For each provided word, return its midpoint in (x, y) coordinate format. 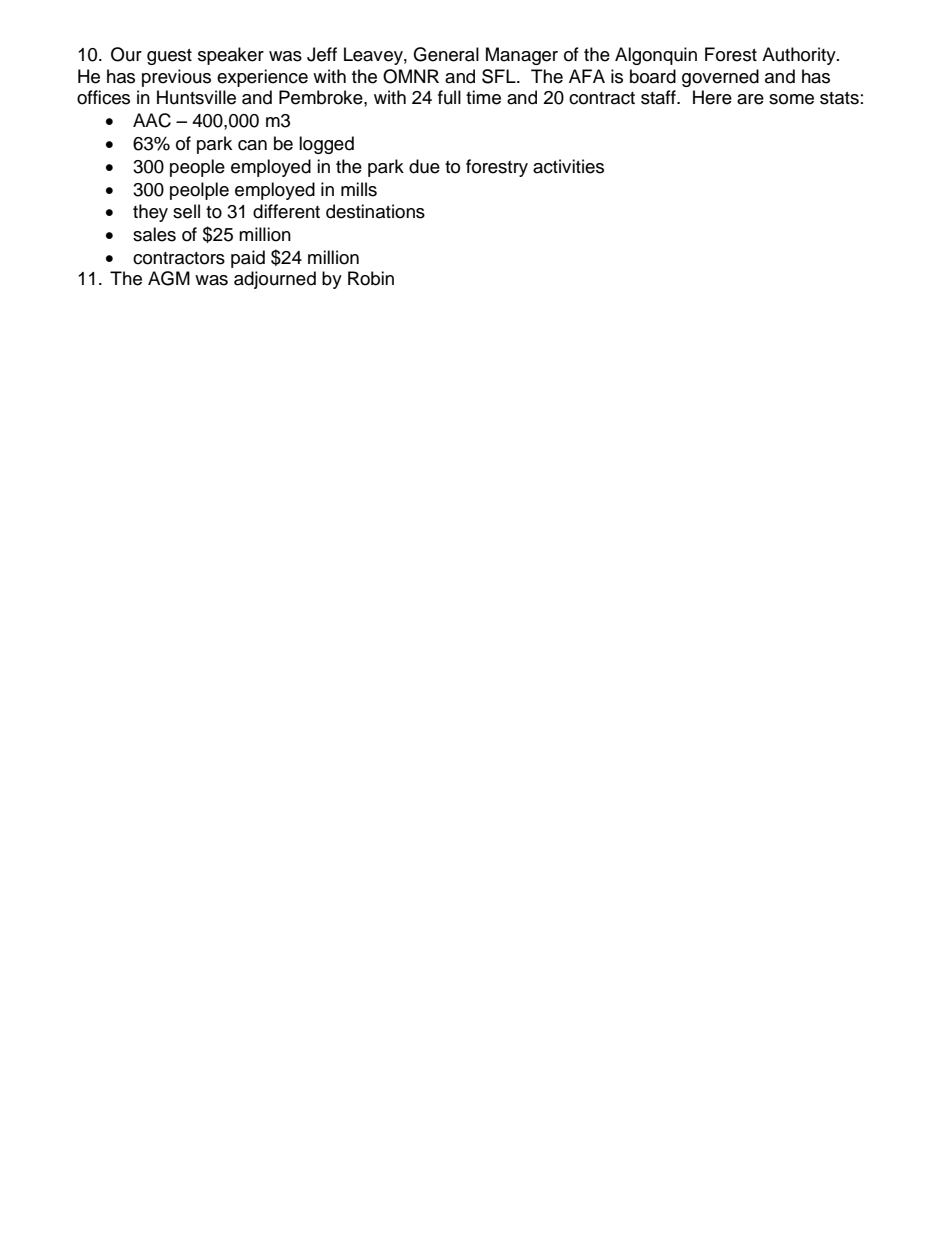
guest (169, 57)
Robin (371, 278)
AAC (152, 120)
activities (568, 166)
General (446, 54)
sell (186, 211)
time (483, 97)
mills (359, 189)
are (750, 99)
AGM (169, 278)
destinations (375, 211)
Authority (800, 56)
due (424, 166)
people (197, 168)
